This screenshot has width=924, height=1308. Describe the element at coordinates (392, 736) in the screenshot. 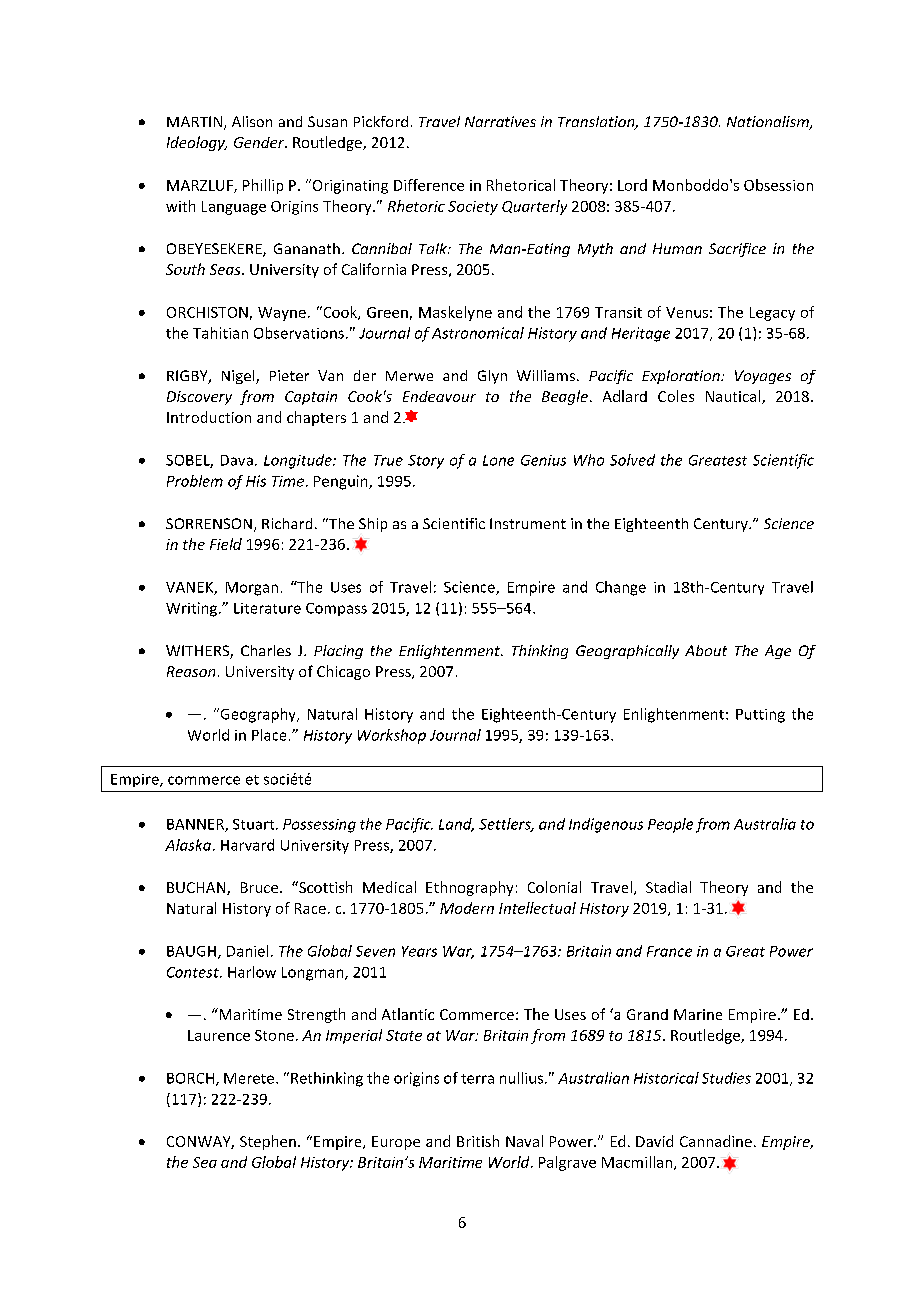

I see `Workshop` at that location.
